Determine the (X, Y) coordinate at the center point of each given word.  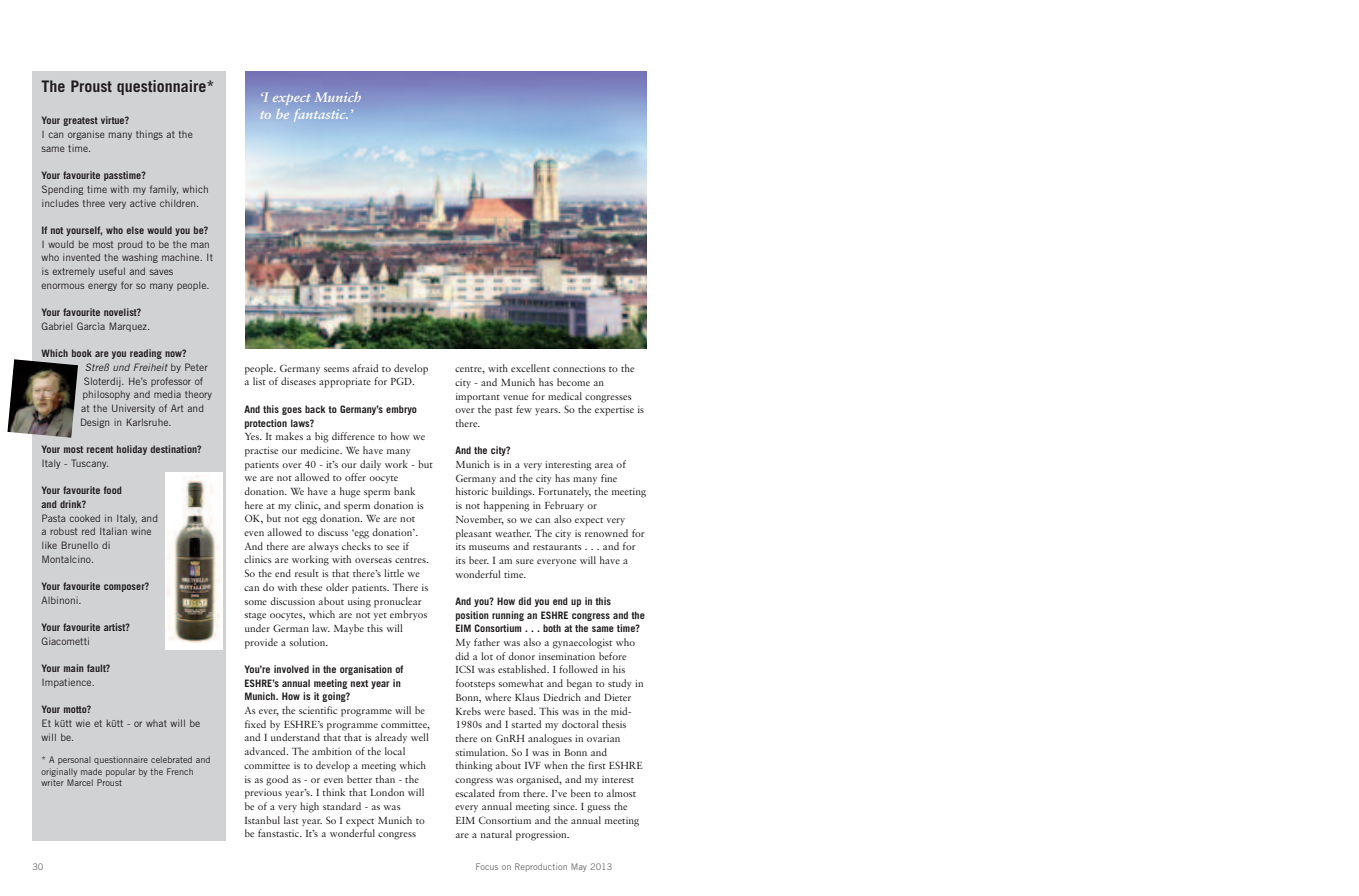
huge (350, 492)
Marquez (129, 327)
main (74, 668)
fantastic (321, 115)
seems (336, 369)
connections (579, 368)
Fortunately (564, 492)
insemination (567, 656)
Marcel (80, 782)
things (149, 135)
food (113, 490)
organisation (366, 670)
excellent (530, 368)
